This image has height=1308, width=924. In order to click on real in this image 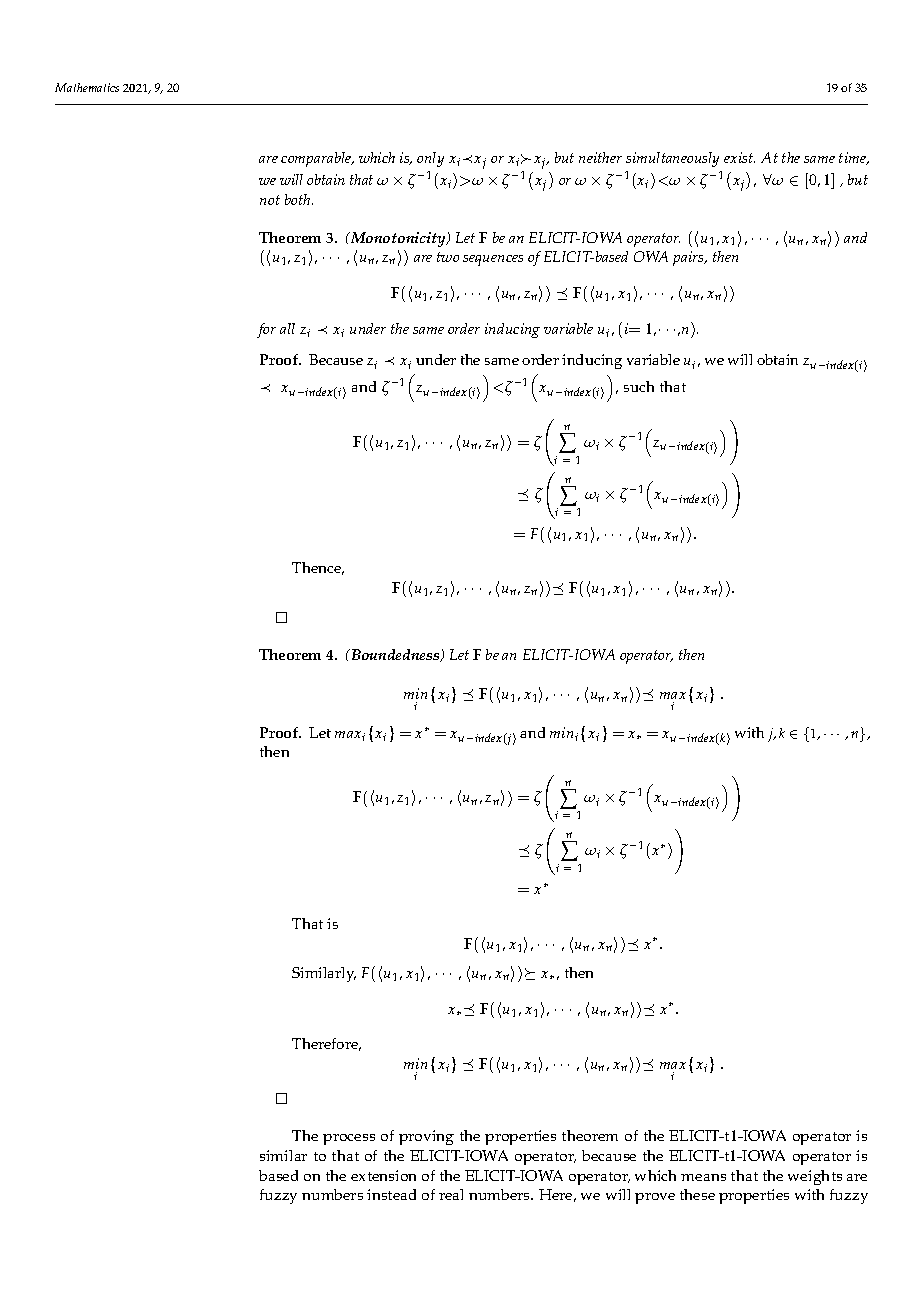, I will do `click(451, 1194)`.
